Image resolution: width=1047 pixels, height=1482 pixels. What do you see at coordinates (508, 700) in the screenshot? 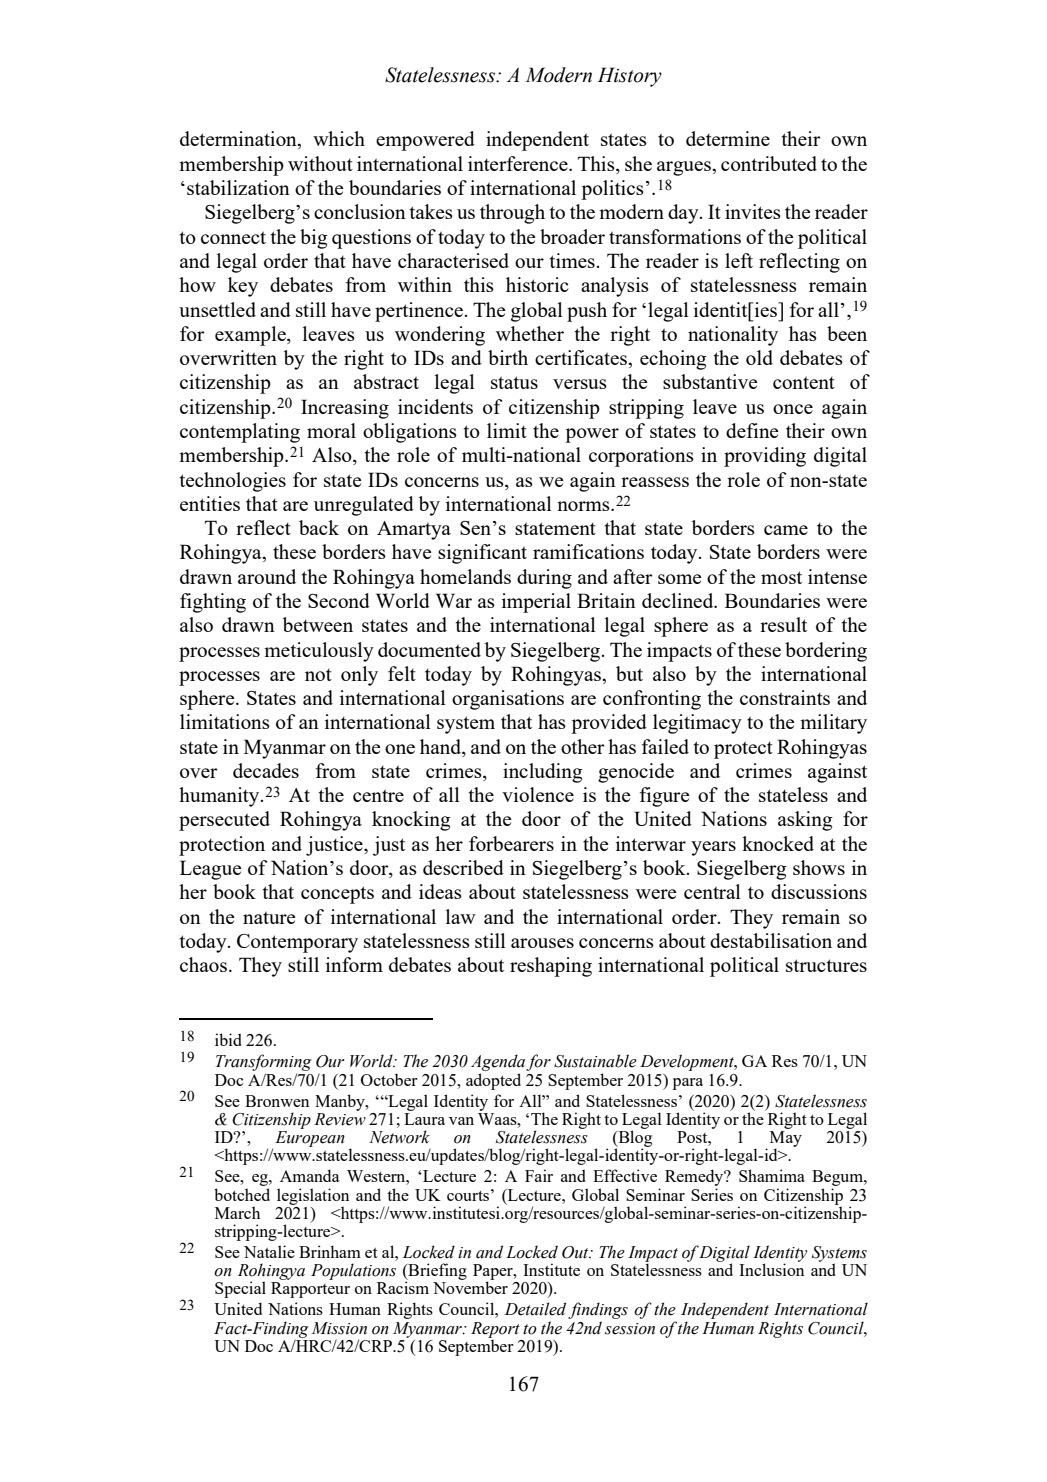
I see `organisations` at bounding box center [508, 700].
